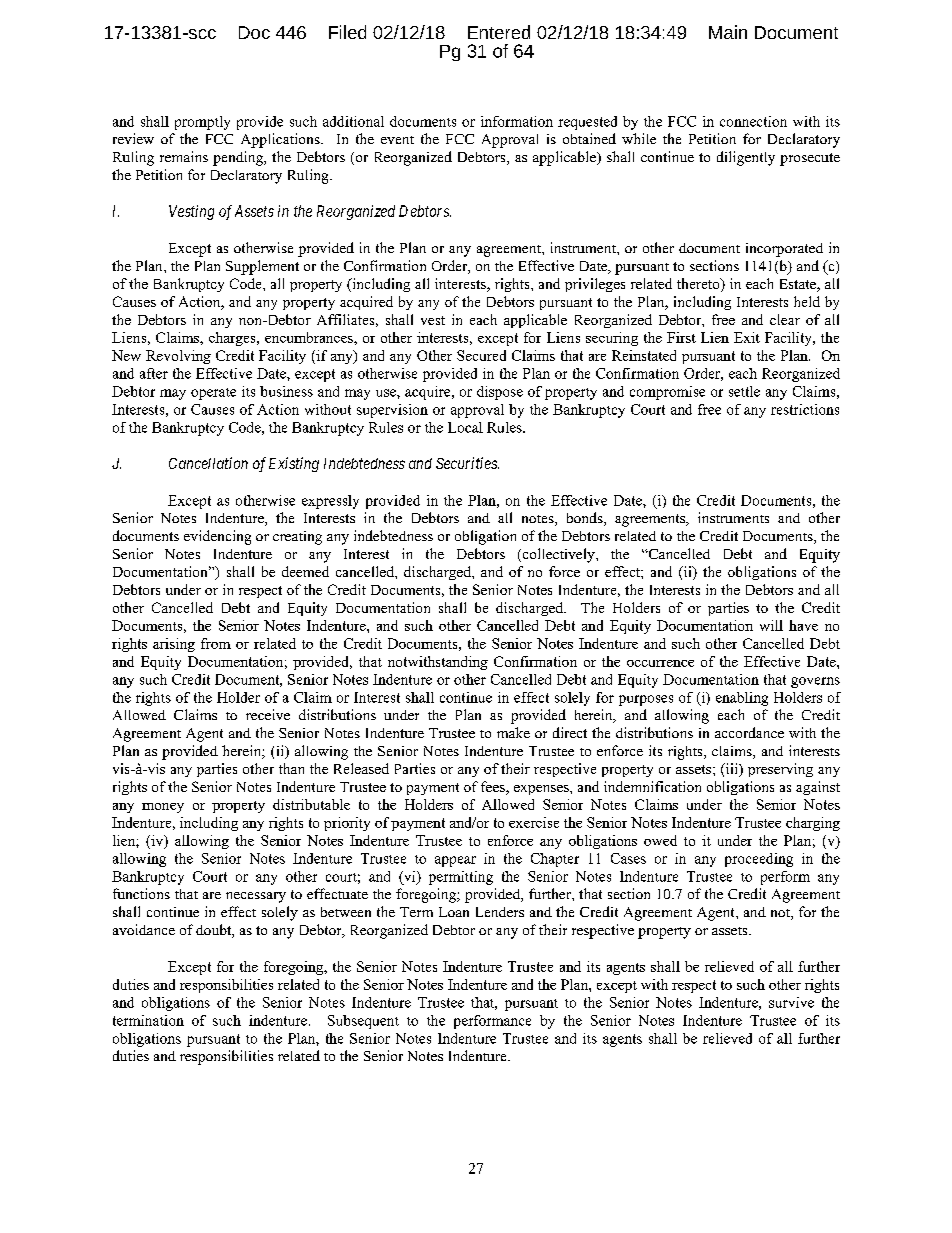  What do you see at coordinates (744, 391) in the screenshot?
I see `settle` at bounding box center [744, 391].
